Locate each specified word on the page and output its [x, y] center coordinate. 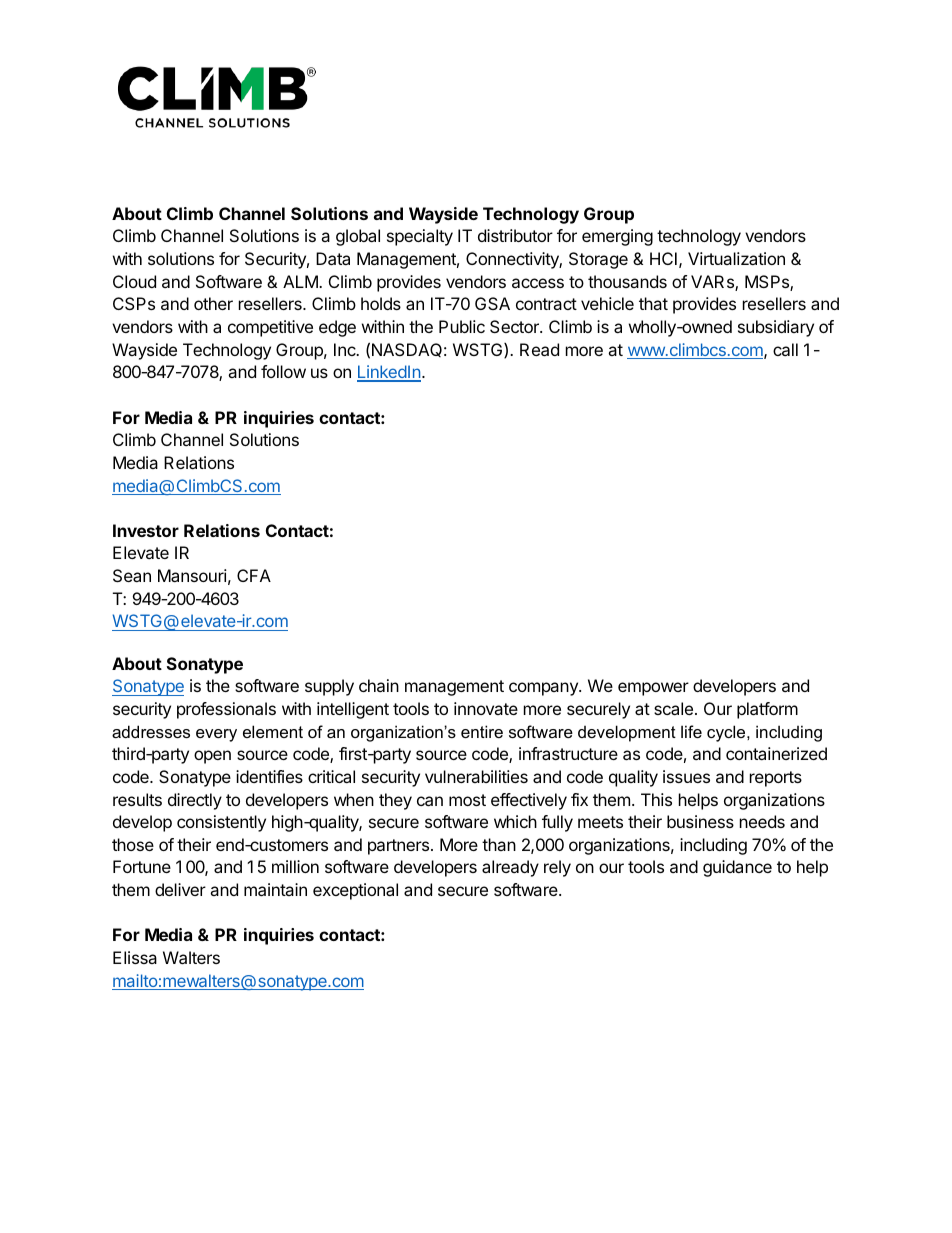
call [785, 349]
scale [673, 708]
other [213, 303]
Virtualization [736, 258]
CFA [254, 575]
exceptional [355, 891]
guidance [737, 868]
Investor [146, 530]
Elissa [135, 957]
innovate [486, 708]
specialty [420, 237]
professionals [226, 710]
